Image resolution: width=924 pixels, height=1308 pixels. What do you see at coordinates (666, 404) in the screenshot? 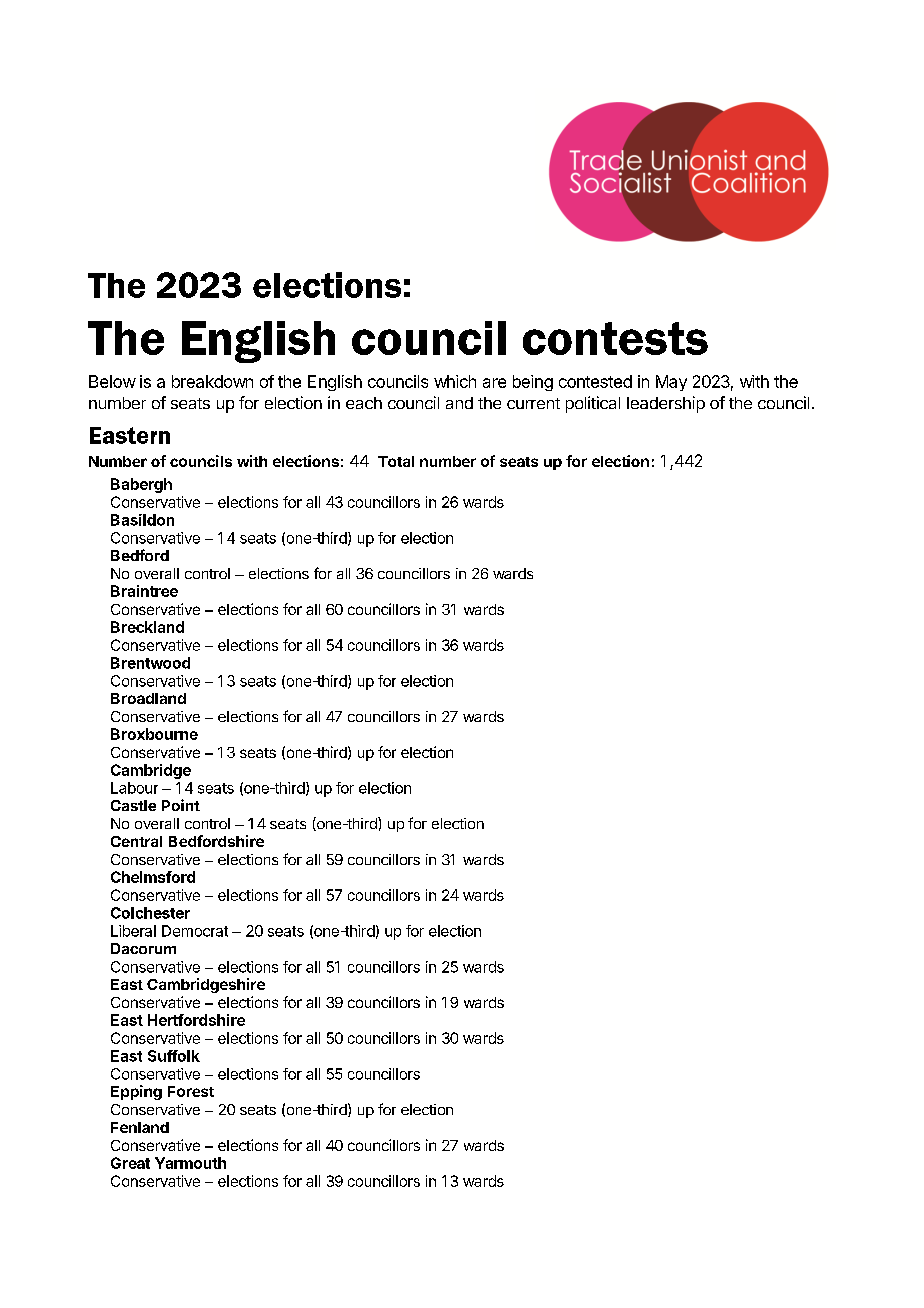
I see `leadership` at bounding box center [666, 404].
